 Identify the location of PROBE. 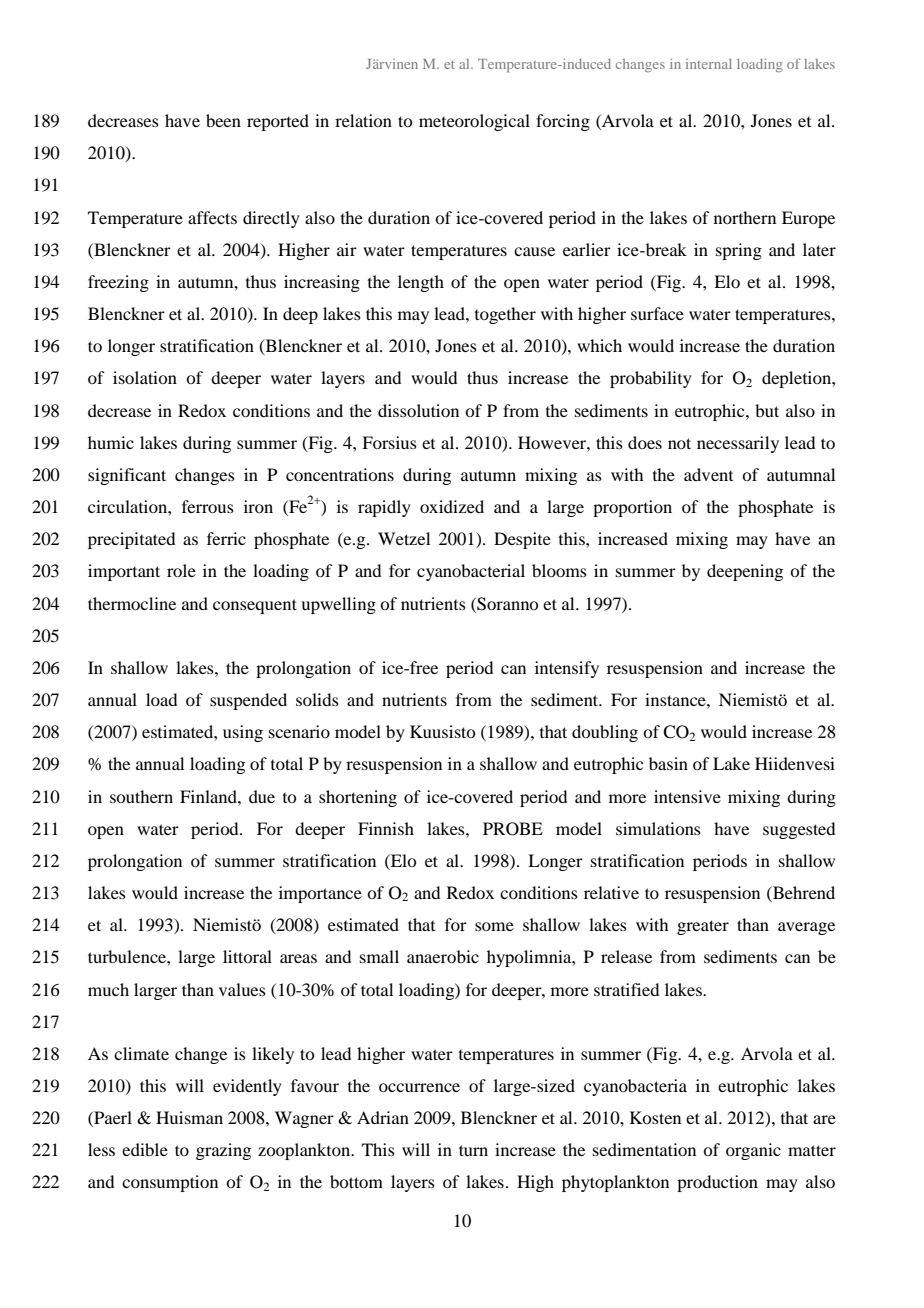
(513, 829).
